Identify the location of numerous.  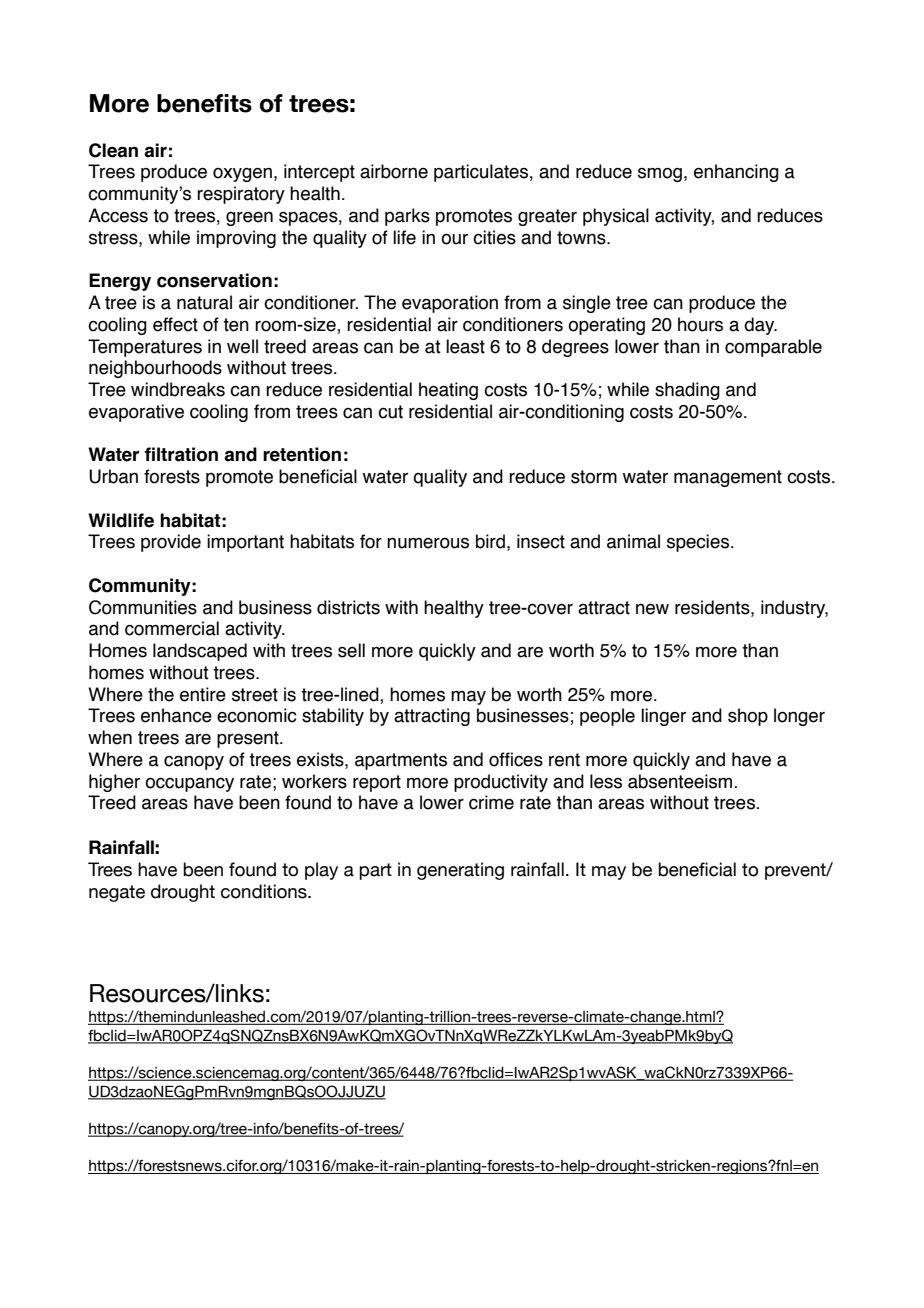
(428, 543).
